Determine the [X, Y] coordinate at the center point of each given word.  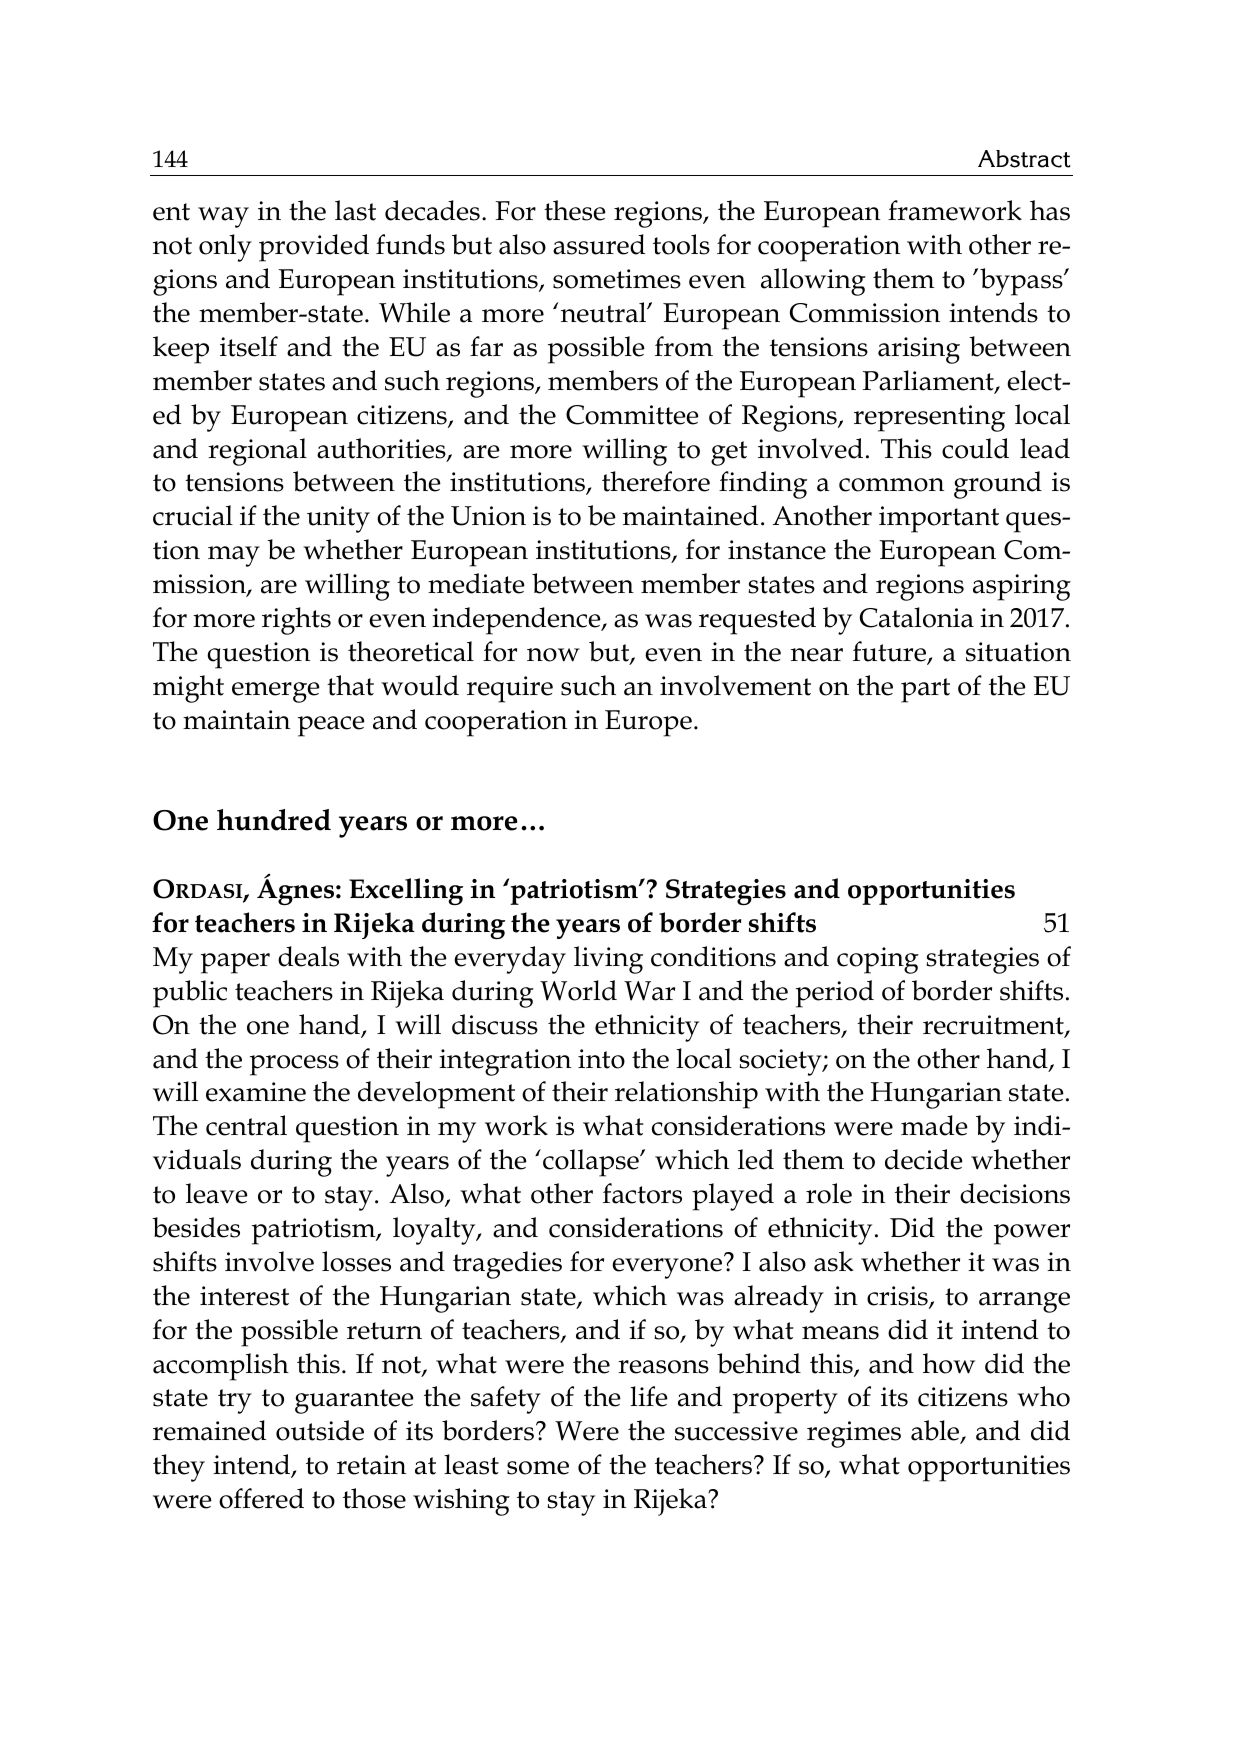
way [223, 217]
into [601, 1059]
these [575, 210]
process [294, 1065]
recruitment [994, 1026]
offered [261, 1498]
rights [296, 621]
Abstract [1024, 159]
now [553, 655]
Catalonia [917, 617]
